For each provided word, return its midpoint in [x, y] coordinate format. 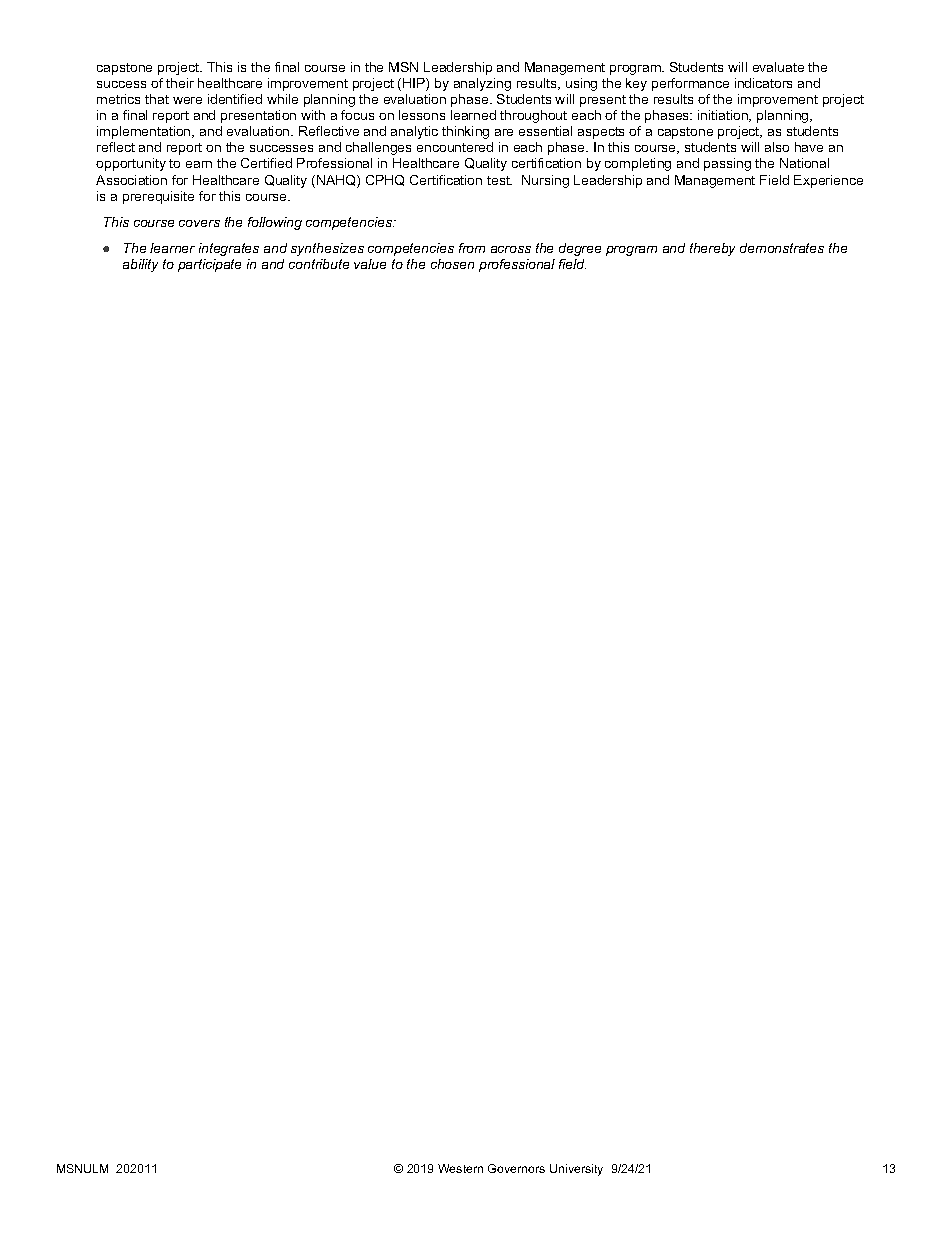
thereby [712, 249]
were [187, 100]
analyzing [482, 84]
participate [209, 265]
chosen [452, 264]
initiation [724, 116]
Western [460, 1168]
